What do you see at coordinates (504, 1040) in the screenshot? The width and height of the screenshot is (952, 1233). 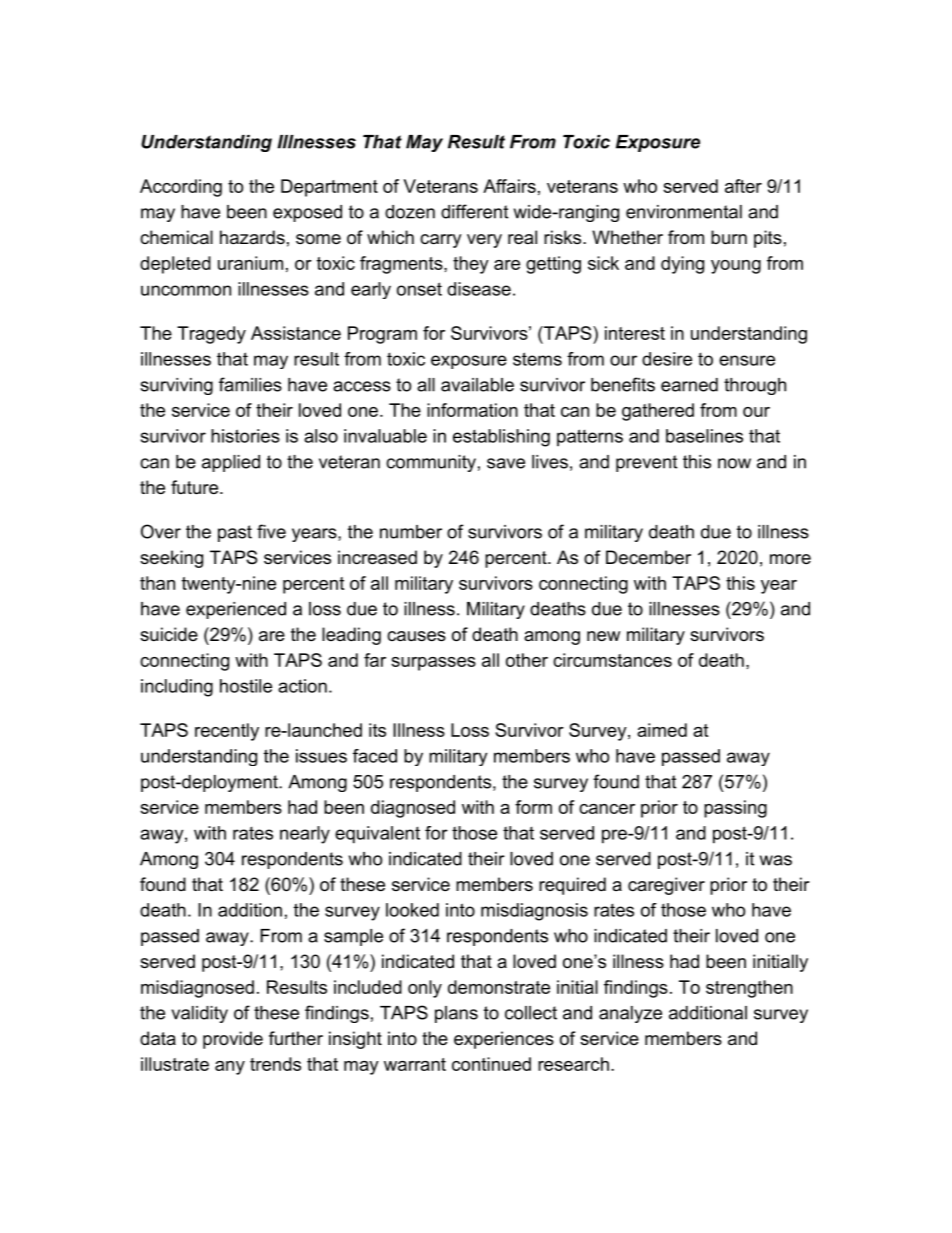 I see `experiences` at bounding box center [504, 1040].
